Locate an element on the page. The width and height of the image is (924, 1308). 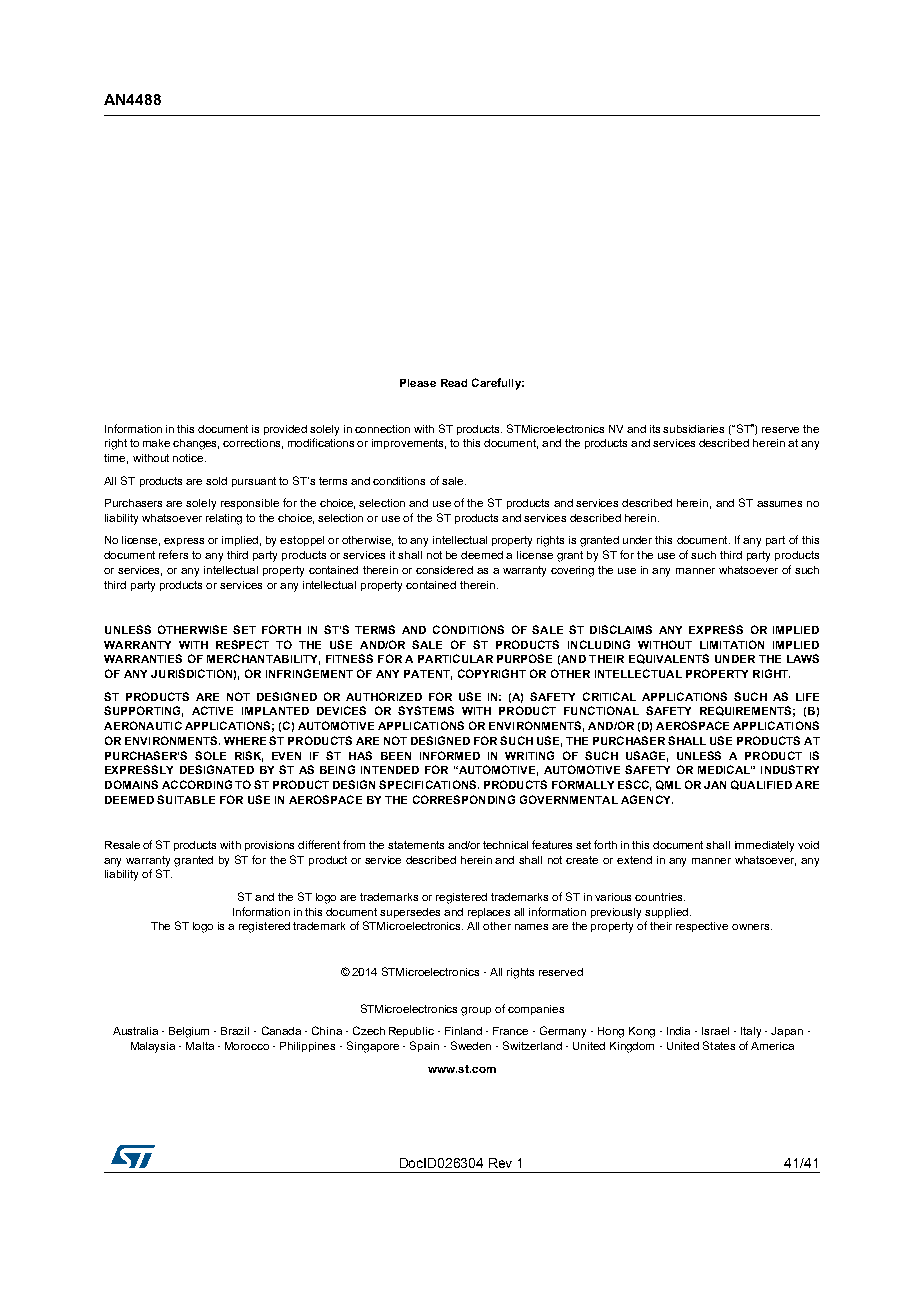
subsidiaries is located at coordinates (693, 429).
